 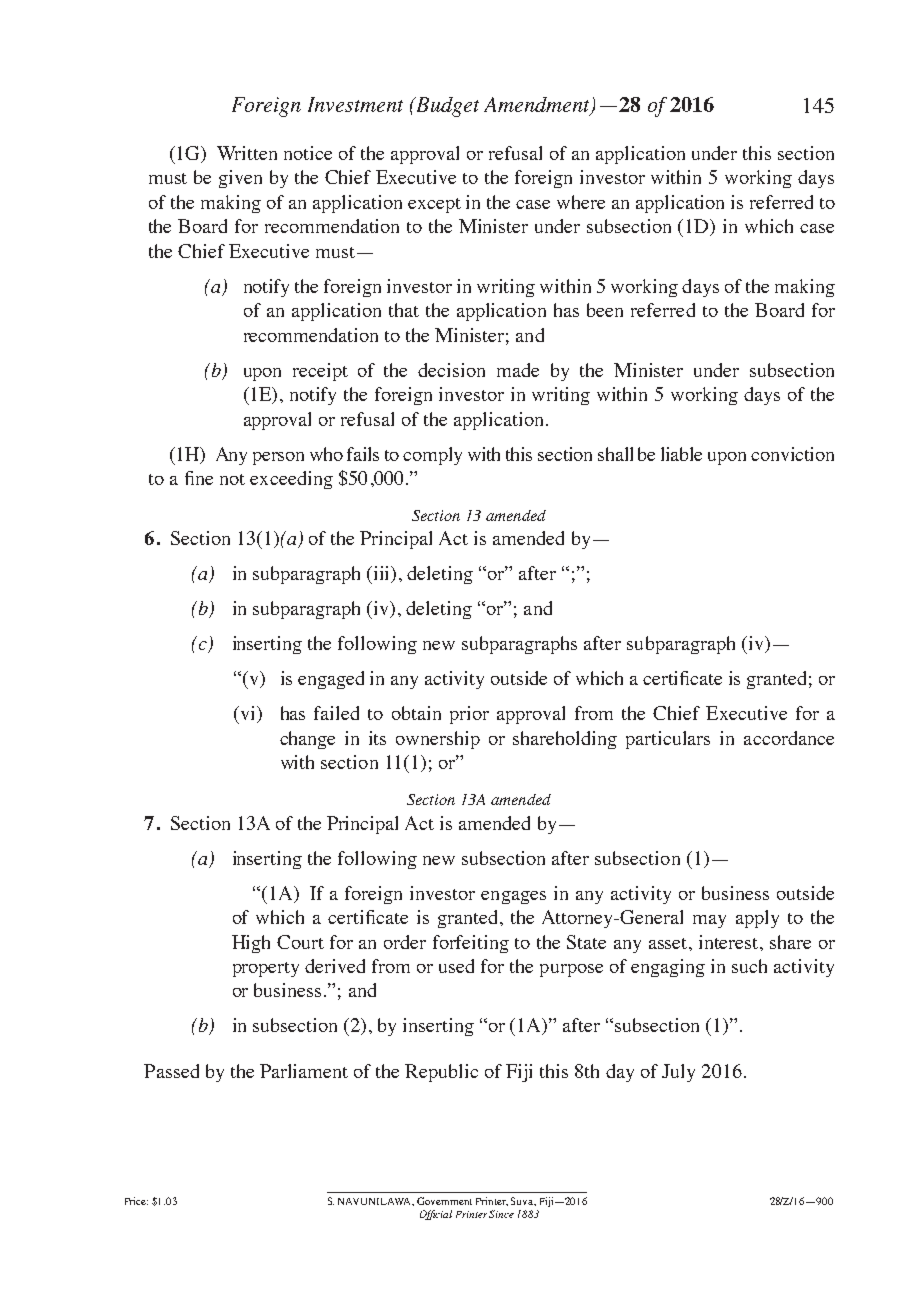 I want to click on Written, so click(x=247, y=153).
